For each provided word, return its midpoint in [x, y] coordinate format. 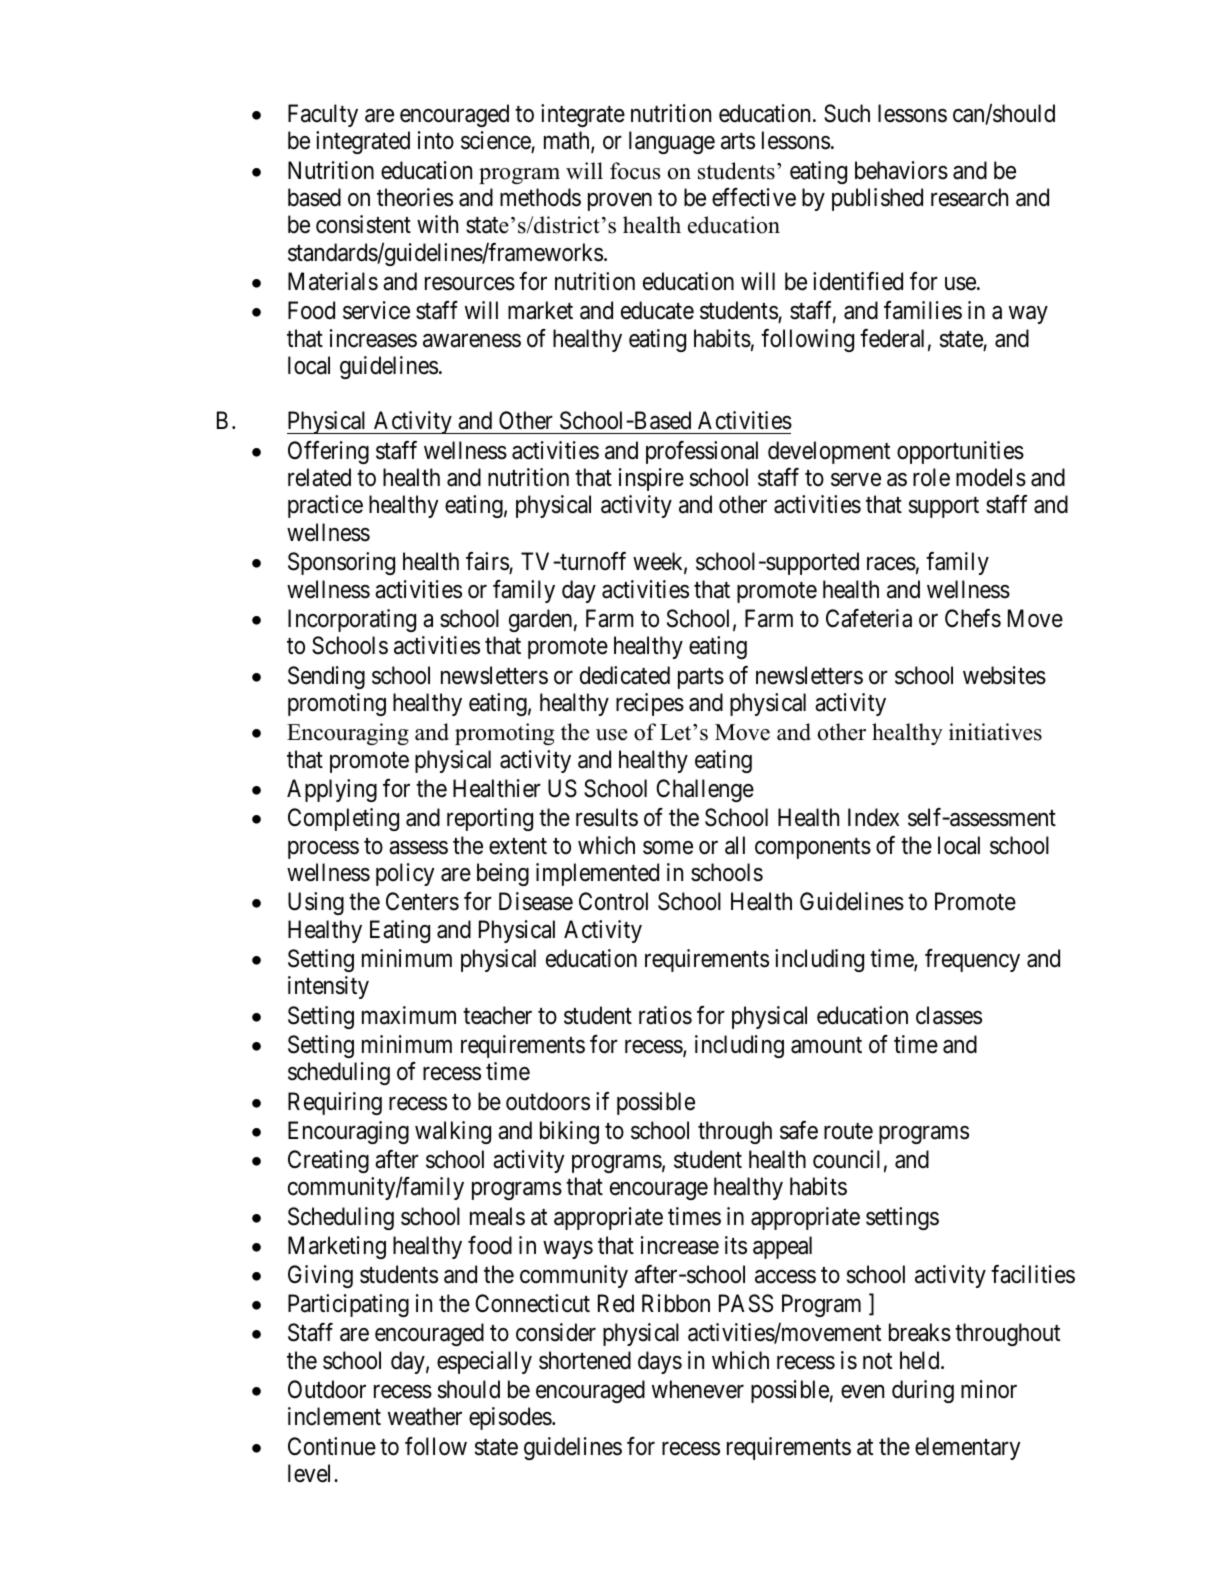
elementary [967, 1448]
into [436, 140]
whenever [698, 1389]
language [672, 142]
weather [425, 1416]
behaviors [901, 170]
